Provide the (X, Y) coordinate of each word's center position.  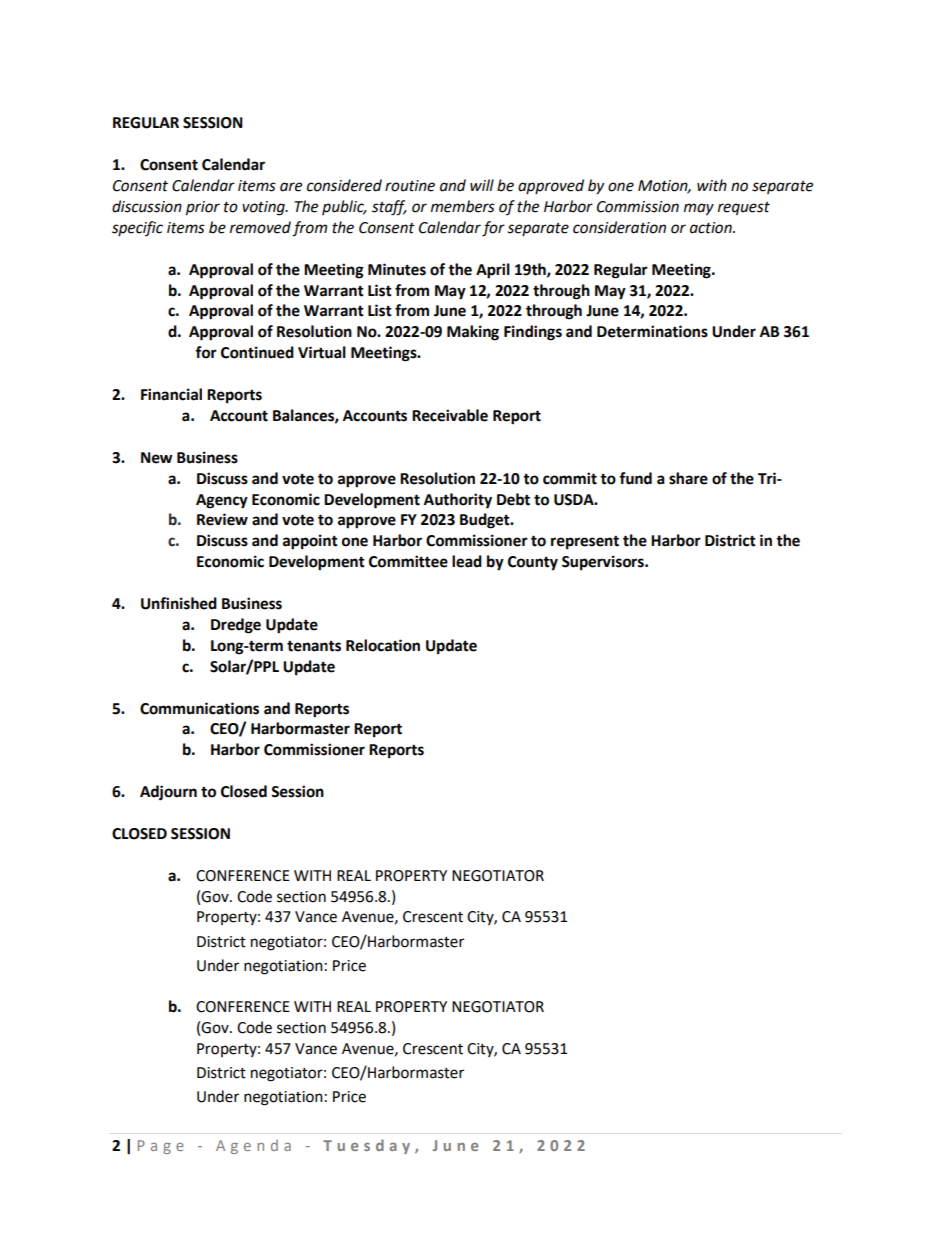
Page (161, 1147)
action (712, 228)
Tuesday (366, 1146)
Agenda (253, 1146)
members (463, 206)
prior (203, 208)
